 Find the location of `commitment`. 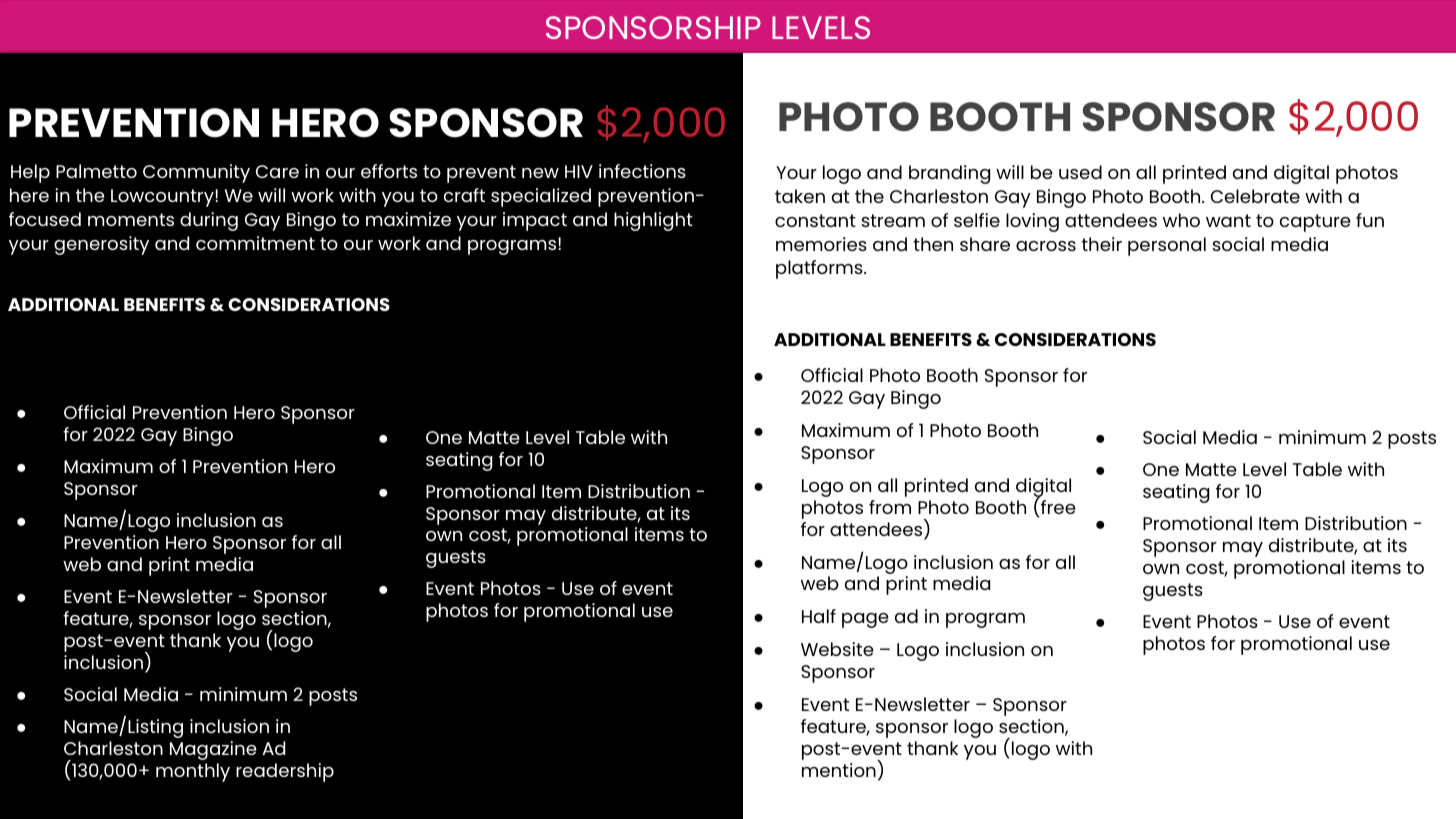

commitment is located at coordinates (255, 243).
